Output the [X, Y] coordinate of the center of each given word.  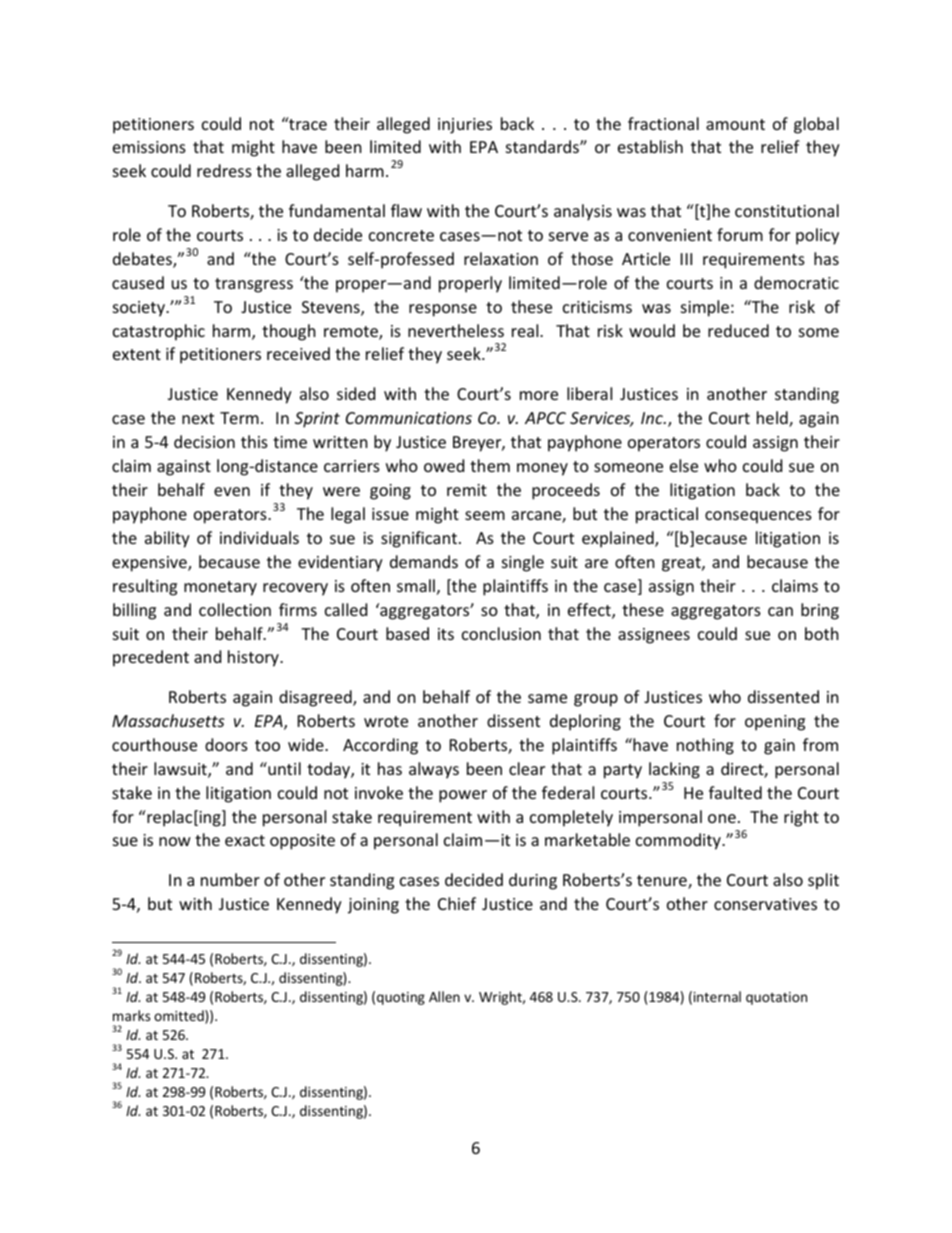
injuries [465, 126]
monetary [220, 588]
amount [735, 124]
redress [224, 170]
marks [131, 1015]
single [523, 563]
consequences [758, 517]
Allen [444, 996]
